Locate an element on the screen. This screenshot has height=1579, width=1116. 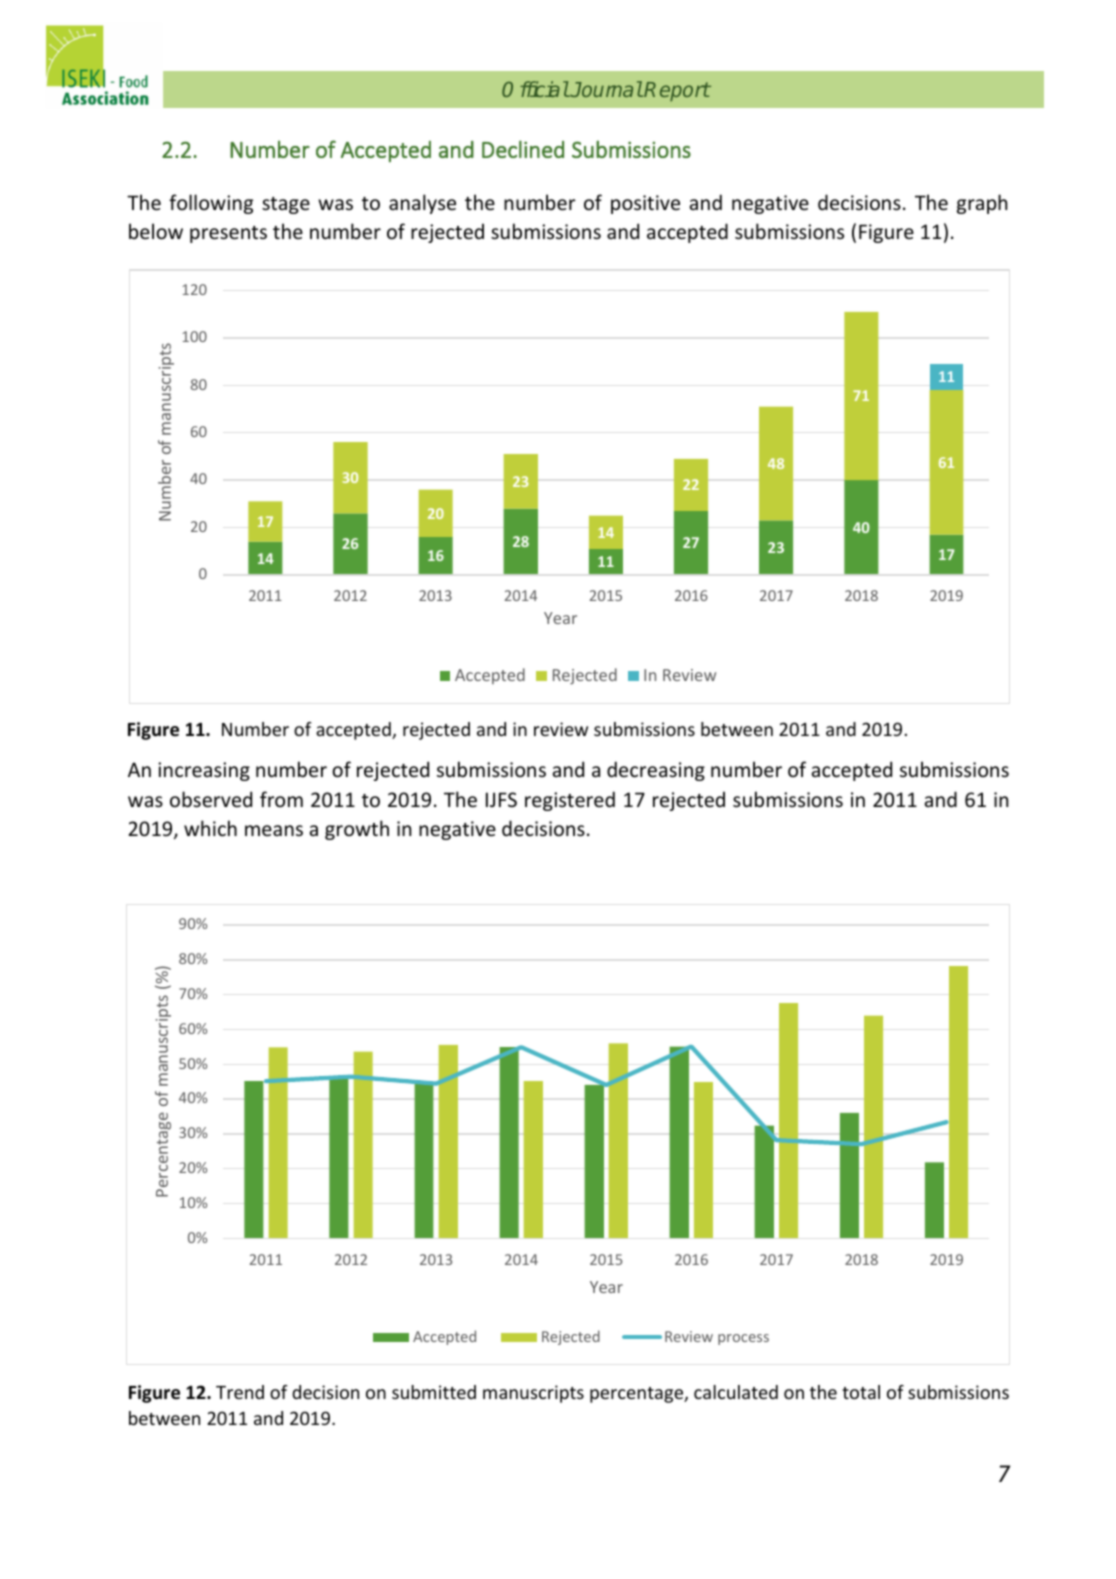
positive is located at coordinates (645, 204).
